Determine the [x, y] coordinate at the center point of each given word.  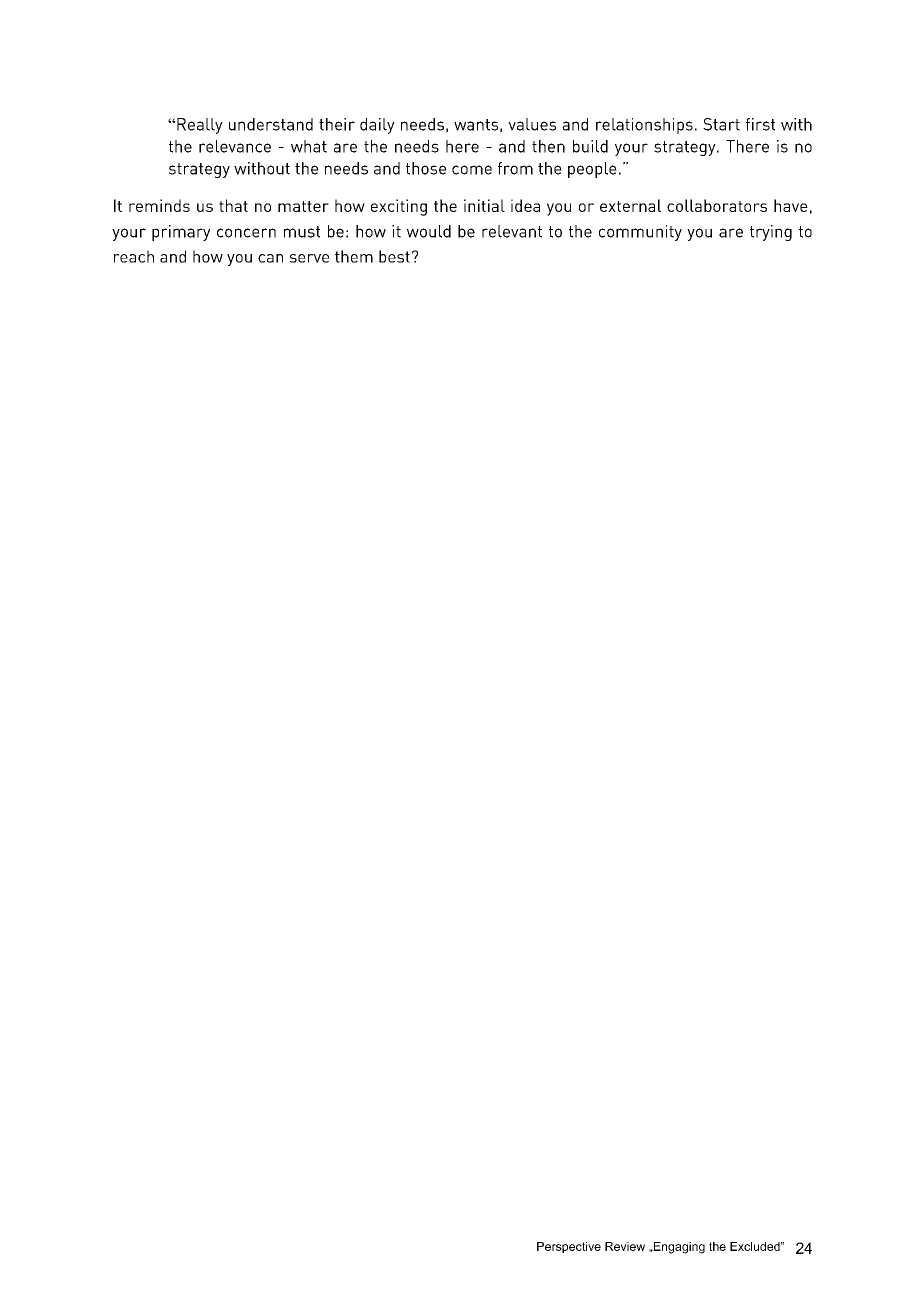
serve [309, 258]
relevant [512, 231]
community [640, 233]
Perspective [569, 1247]
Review [625, 1246]
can [270, 258]
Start [721, 124]
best [394, 256]
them [354, 256]
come [472, 170]
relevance [235, 146]
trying [771, 233]
